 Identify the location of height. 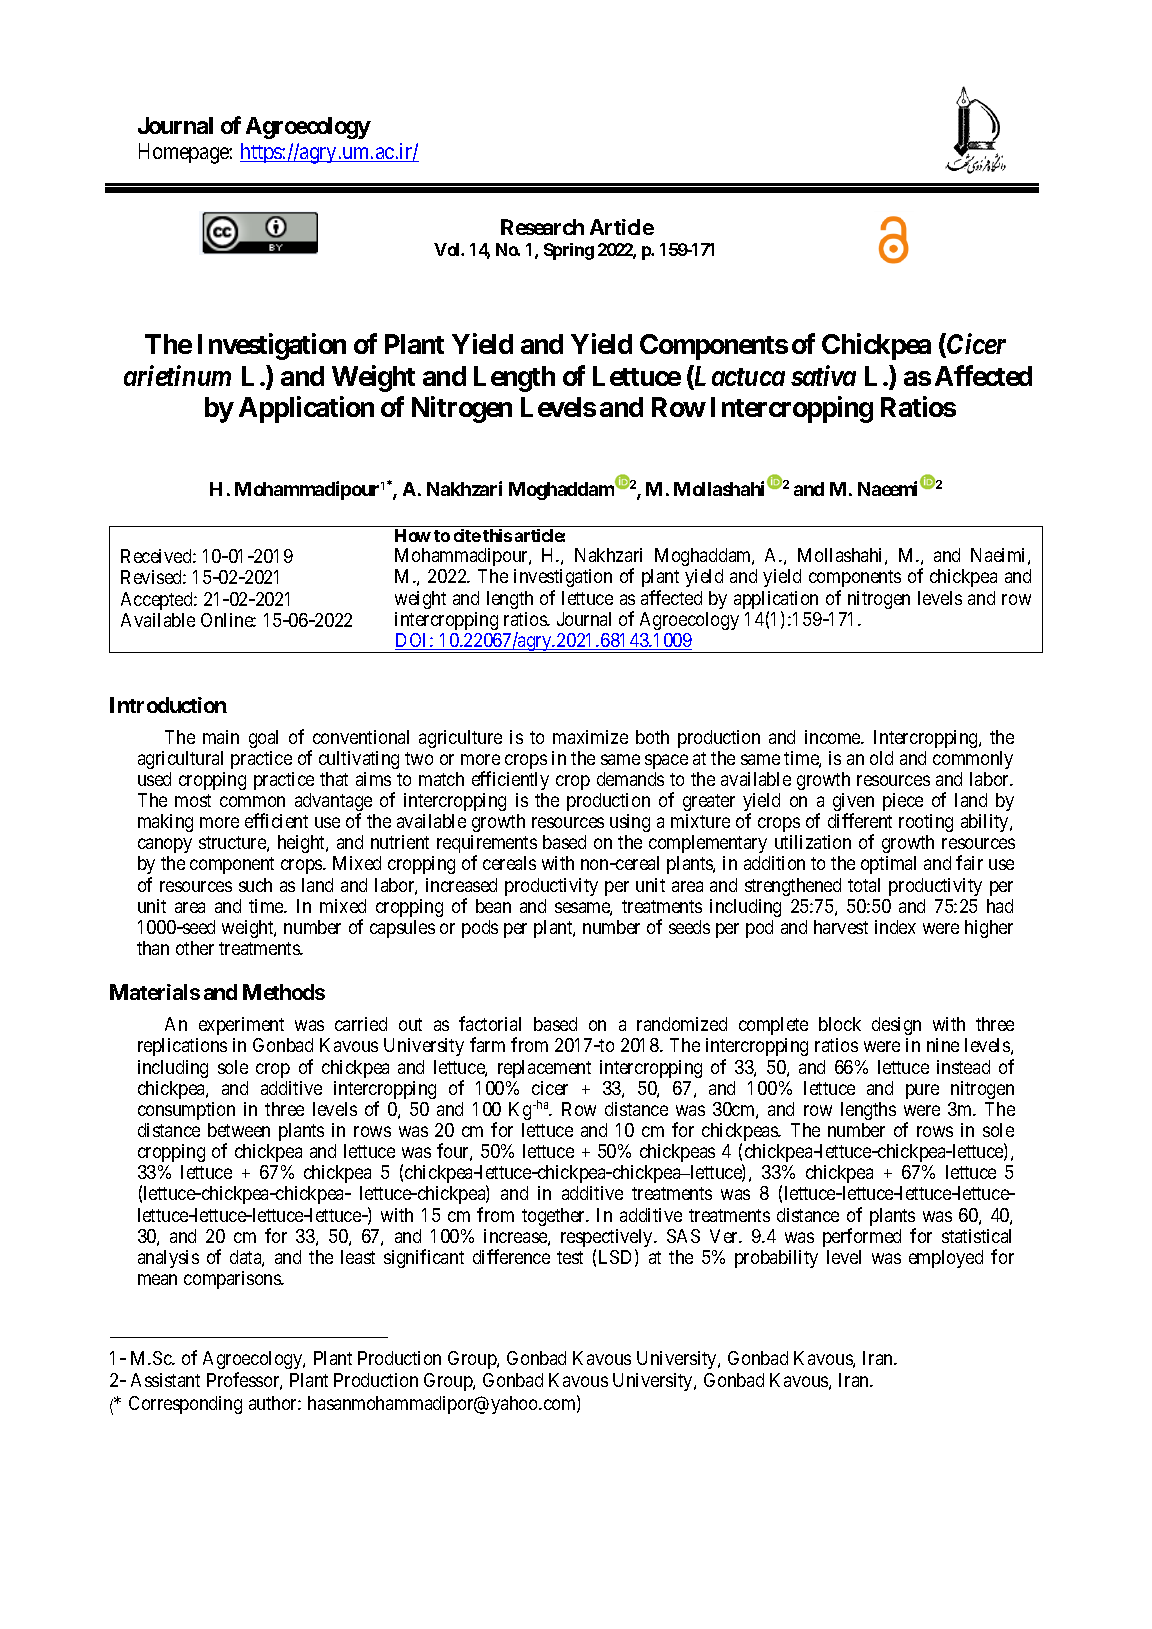
(302, 844).
